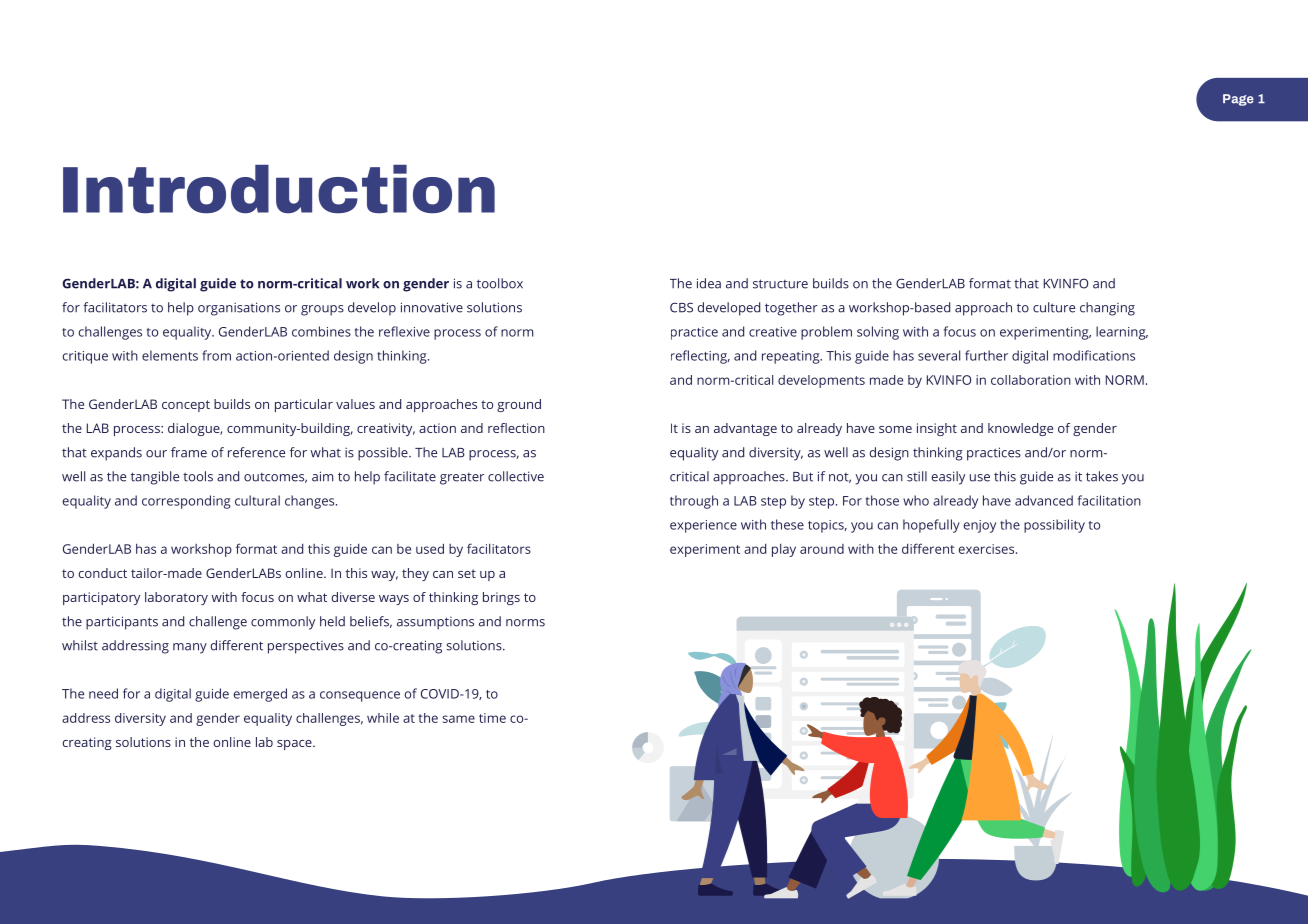 Image resolution: width=1308 pixels, height=924 pixels. Describe the element at coordinates (186, 406) in the screenshot. I see `concept` at that location.
